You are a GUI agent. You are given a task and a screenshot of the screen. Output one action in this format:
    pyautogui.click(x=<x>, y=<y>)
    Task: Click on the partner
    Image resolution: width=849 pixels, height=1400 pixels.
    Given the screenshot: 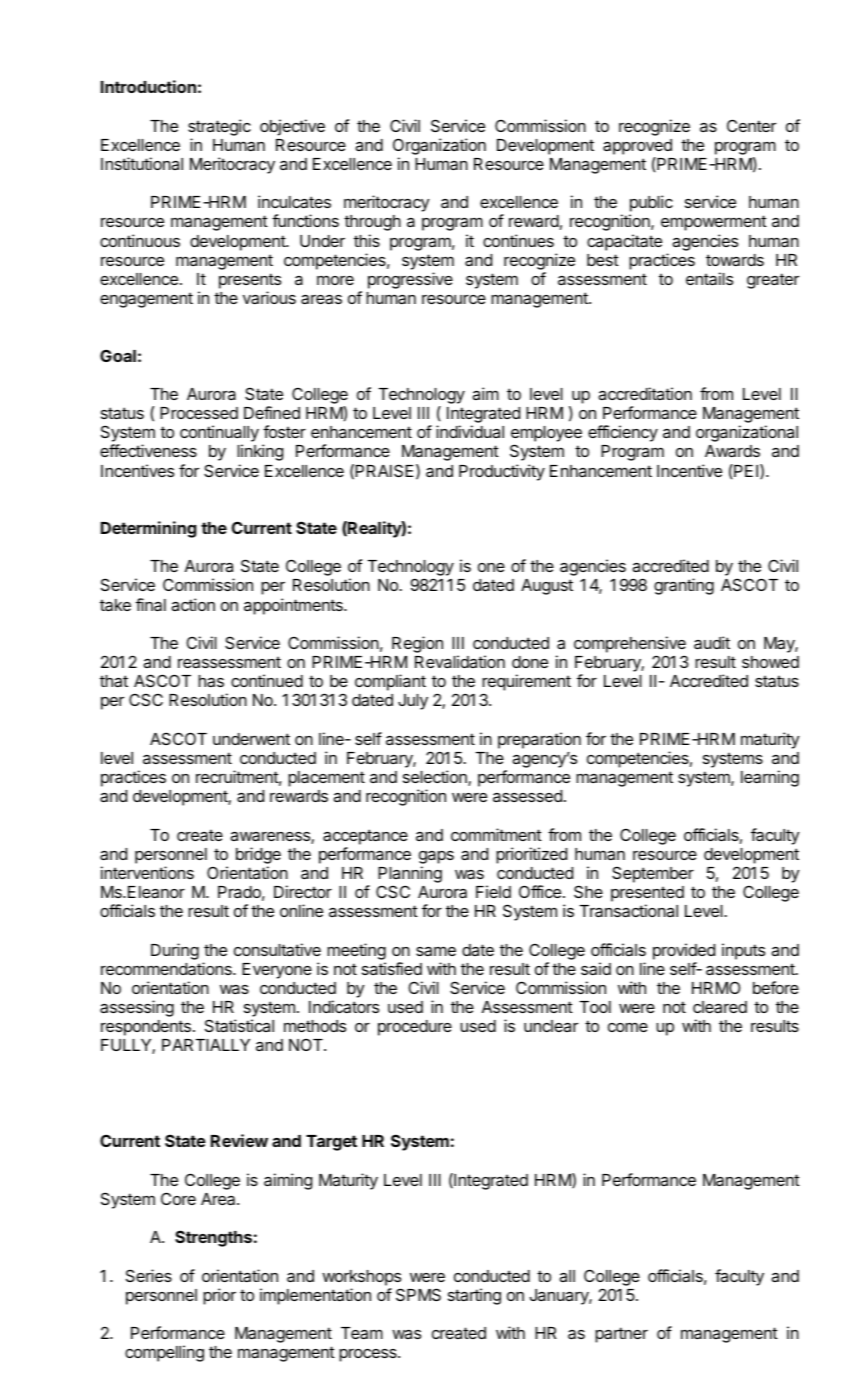 What is the action you would take?
    pyautogui.click(x=621, y=1335)
